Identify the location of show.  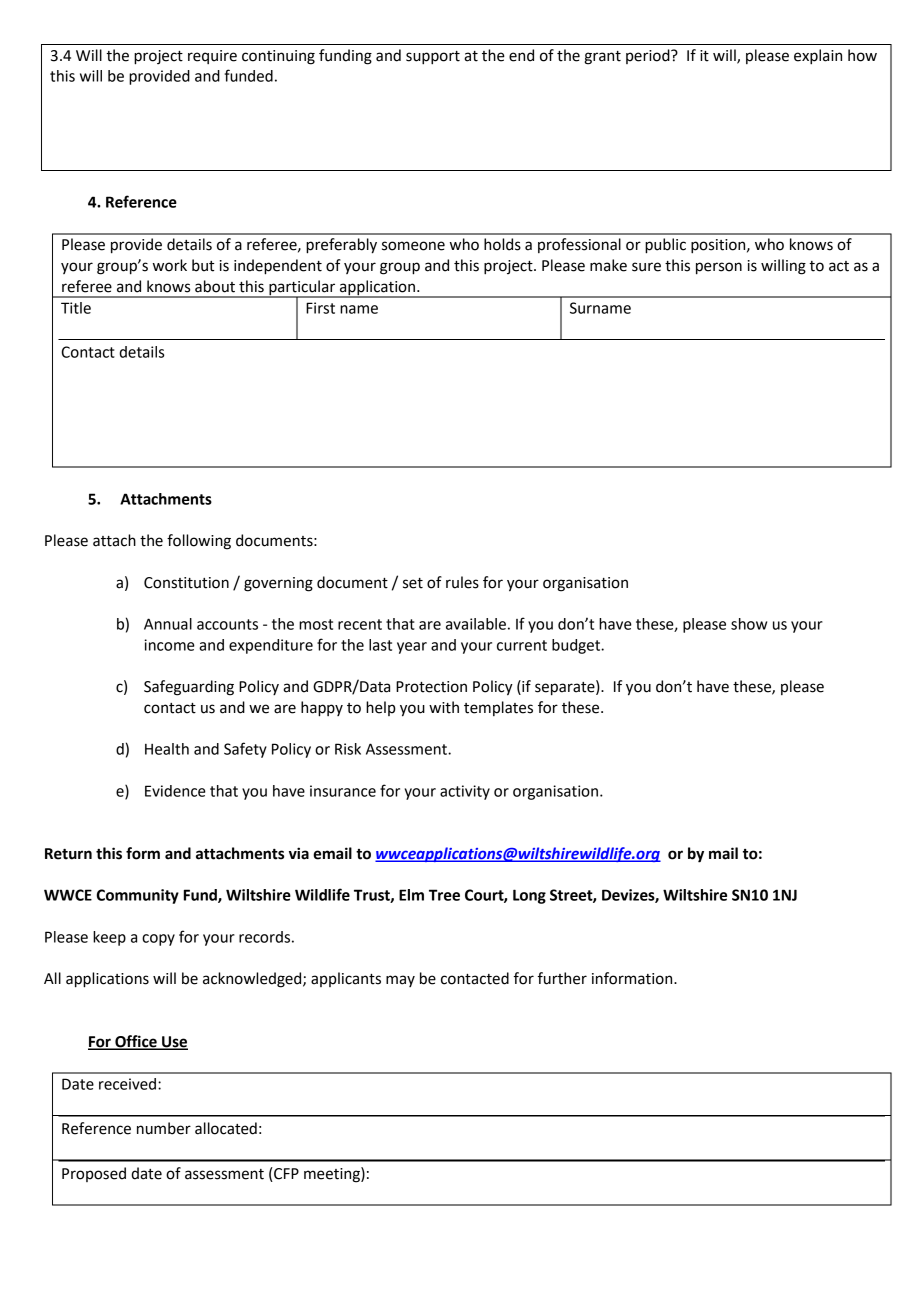
(749, 624).
